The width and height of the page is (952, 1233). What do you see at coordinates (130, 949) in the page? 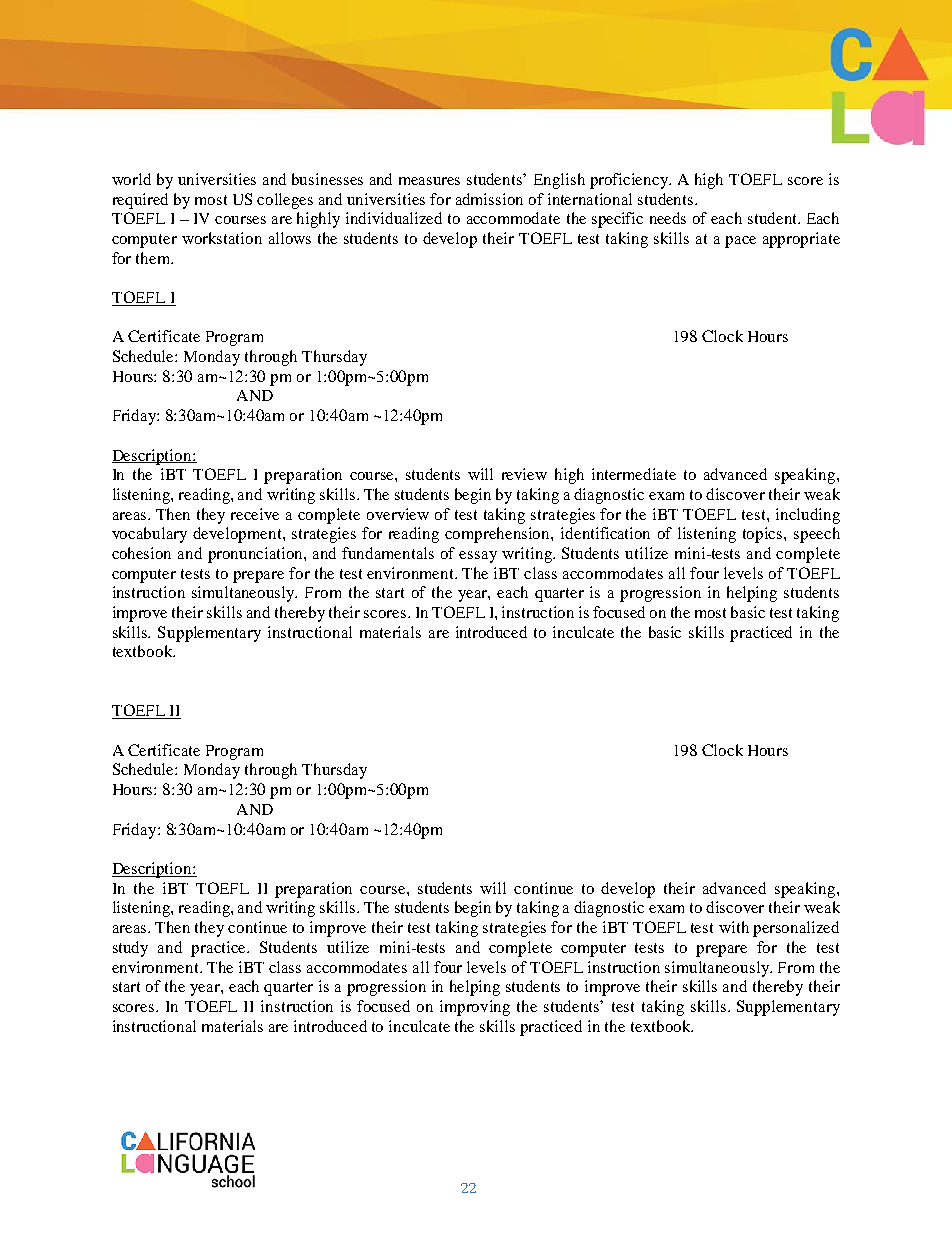
I see `study` at bounding box center [130, 949].
